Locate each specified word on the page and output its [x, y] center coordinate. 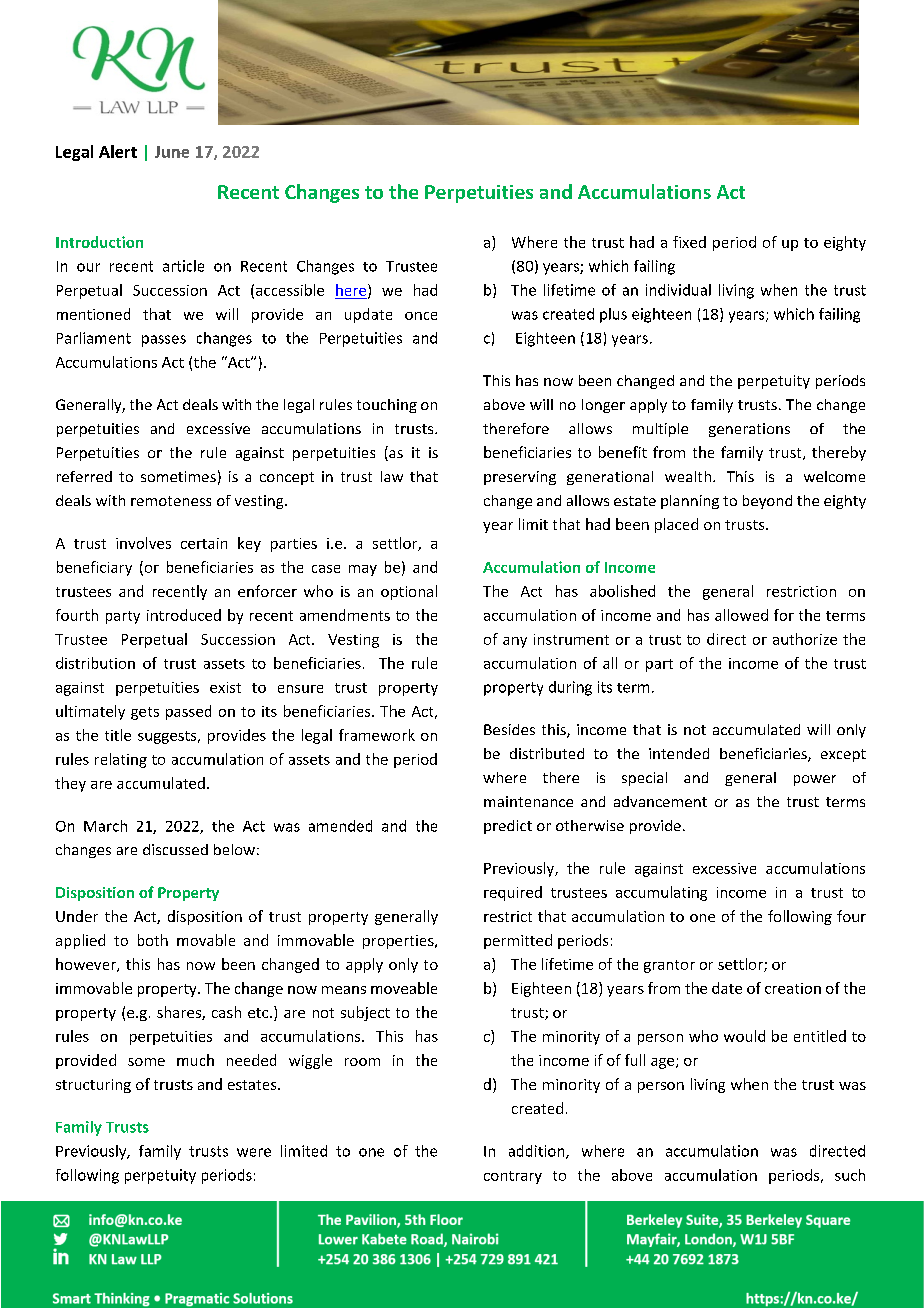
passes [164, 341]
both [153, 940]
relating [121, 760]
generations [749, 430]
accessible [290, 290]
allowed [741, 615]
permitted [518, 941]
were [254, 1152]
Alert [118, 151]
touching [387, 406]
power [815, 780]
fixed [689, 242]
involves [143, 543]
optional [409, 592]
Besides [509, 729]
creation [793, 988]
